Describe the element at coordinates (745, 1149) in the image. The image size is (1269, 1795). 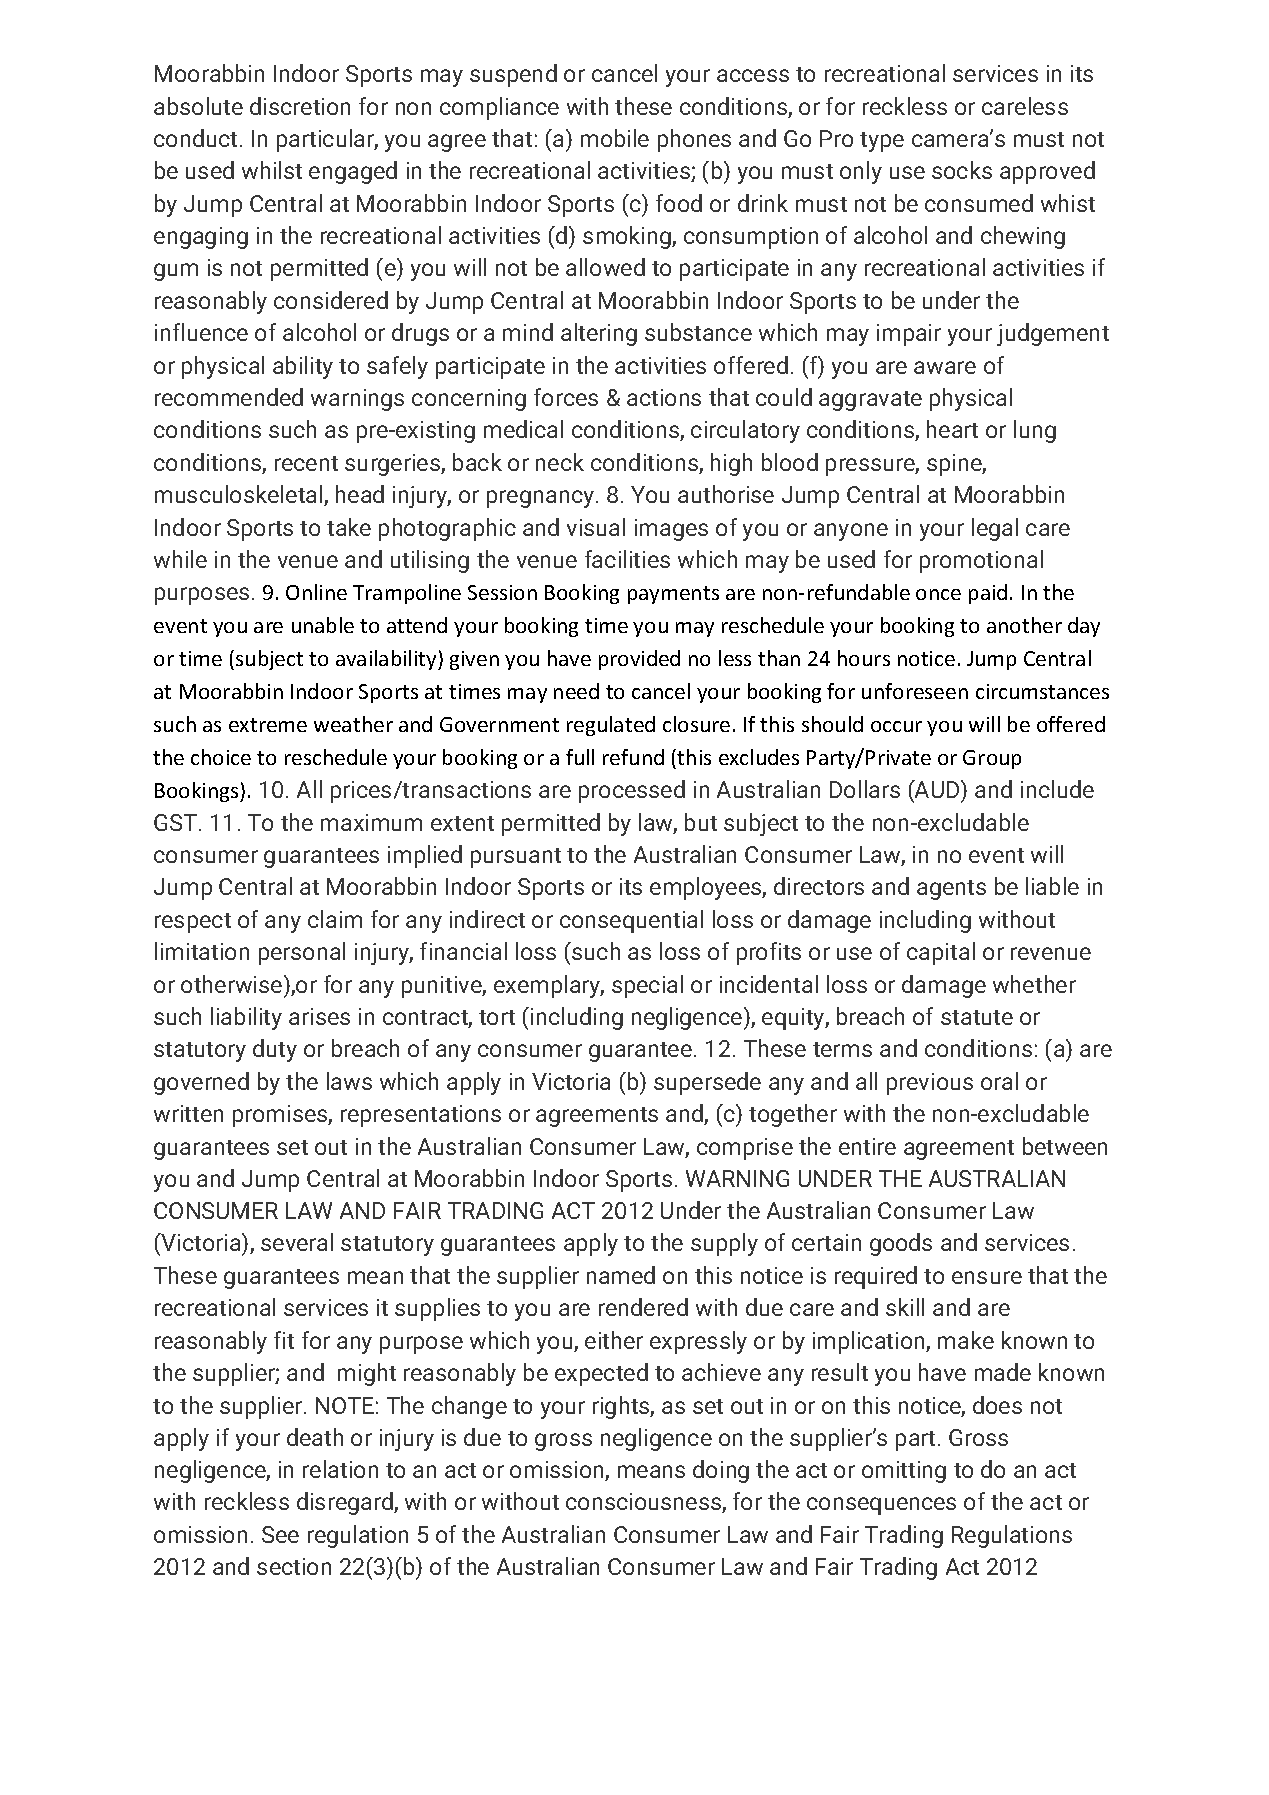
I see `comprise` at that location.
